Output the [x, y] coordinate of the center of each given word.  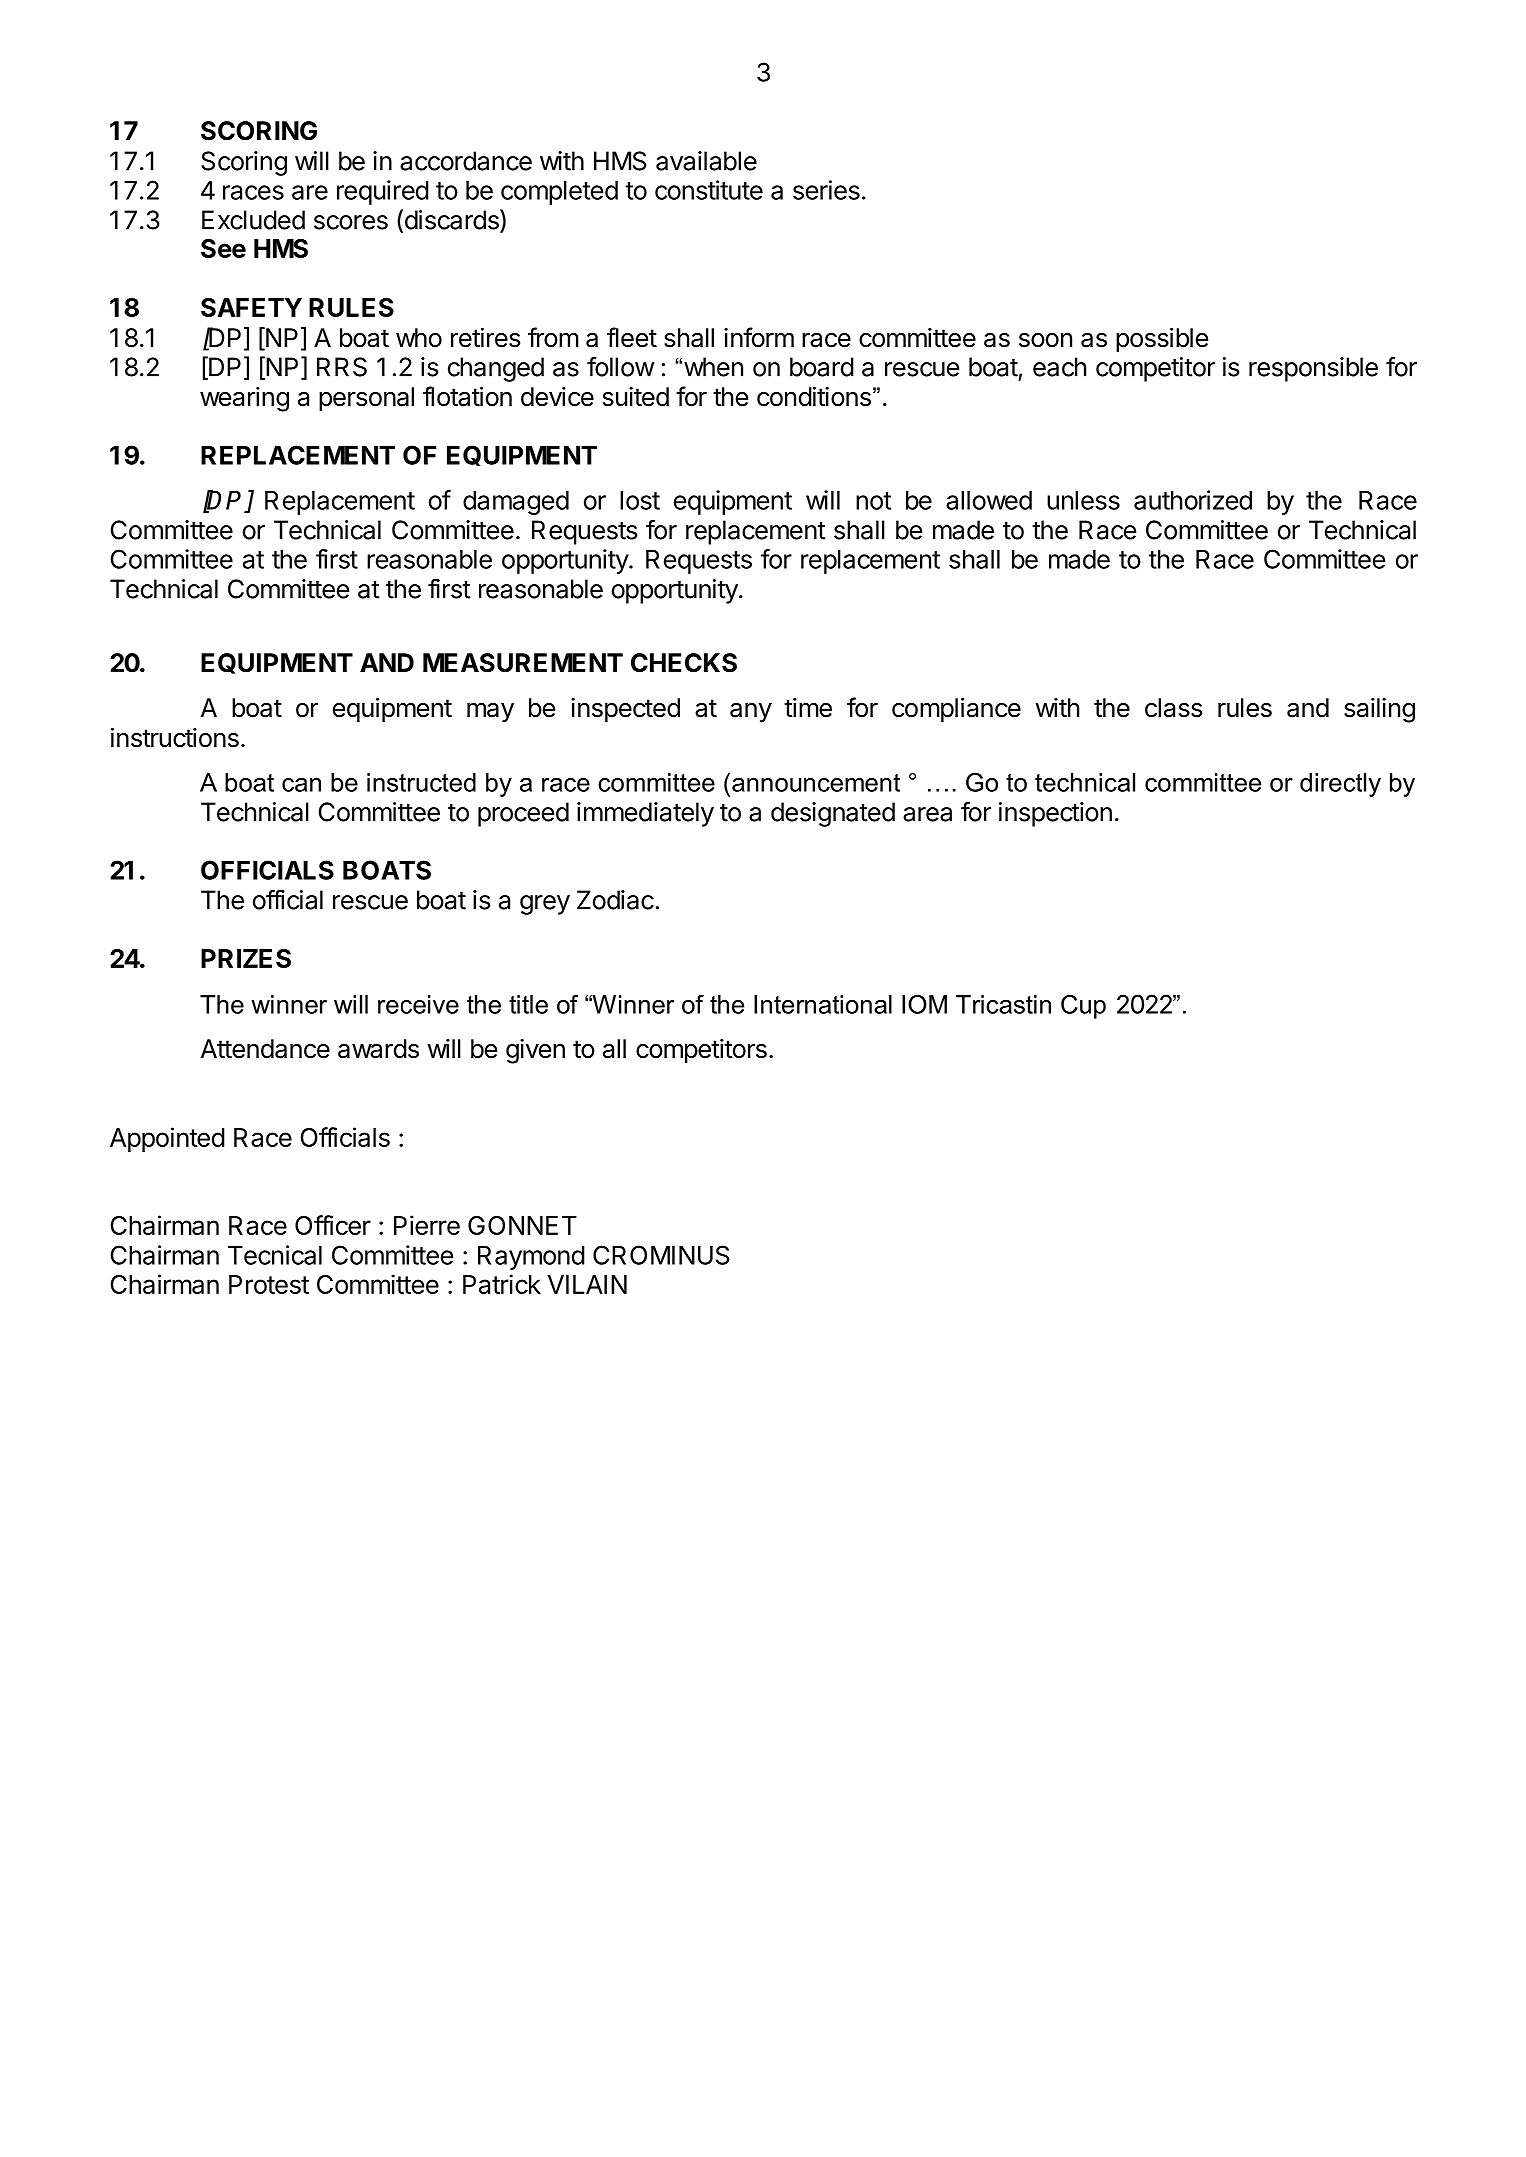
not [873, 501]
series [826, 190]
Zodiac [615, 900]
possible [1162, 340]
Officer [333, 1225]
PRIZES [246, 958]
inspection [1055, 814]
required [383, 192]
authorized [1193, 500]
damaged [516, 503]
